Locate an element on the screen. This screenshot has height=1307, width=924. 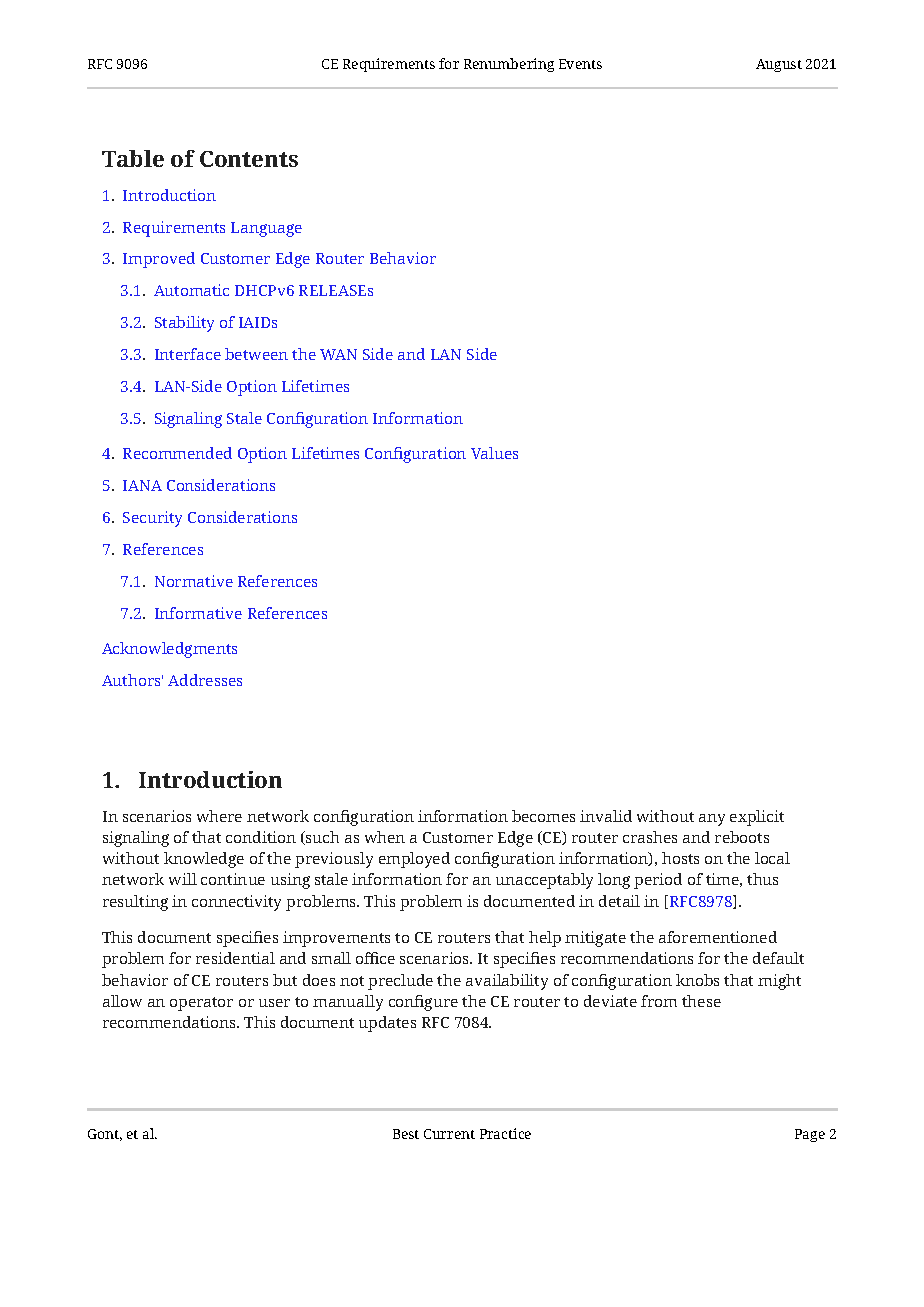
Events is located at coordinates (580, 64).
